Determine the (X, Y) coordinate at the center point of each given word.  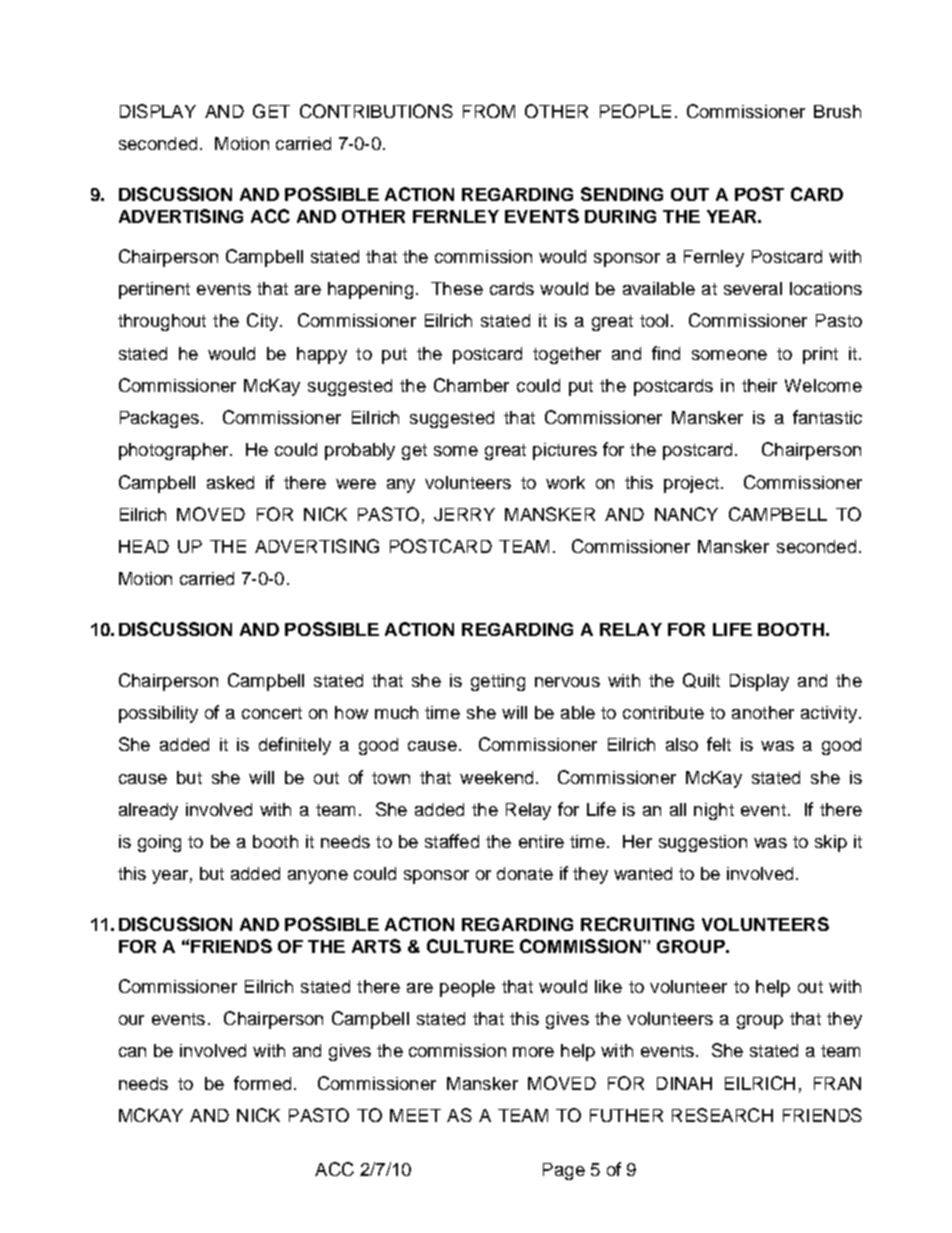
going (159, 843)
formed (262, 1083)
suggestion (703, 843)
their (759, 385)
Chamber (471, 385)
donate (525, 873)
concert (272, 713)
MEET (415, 1115)
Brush (837, 111)
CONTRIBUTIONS (376, 111)
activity (829, 714)
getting (498, 682)
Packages (159, 419)
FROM (489, 111)
